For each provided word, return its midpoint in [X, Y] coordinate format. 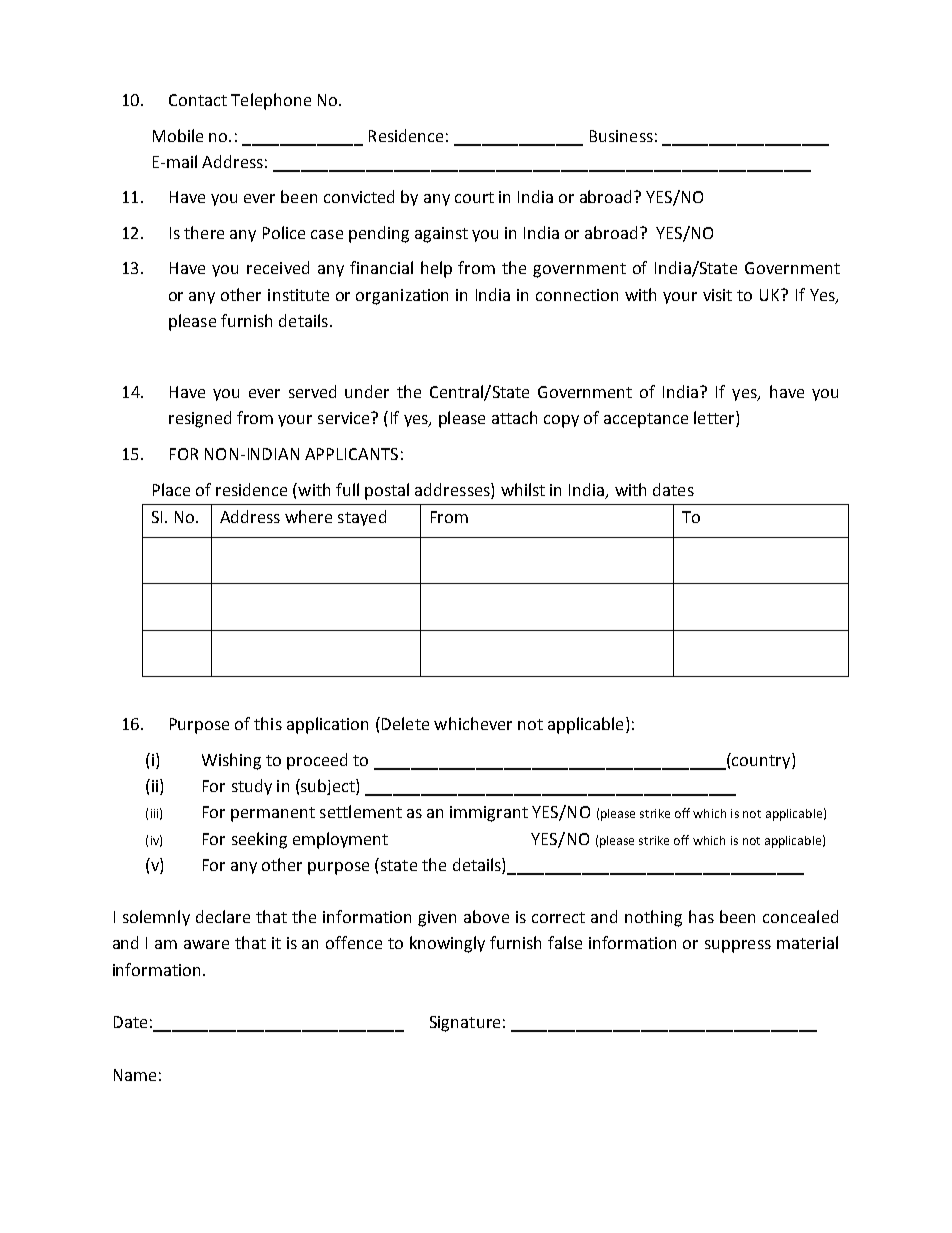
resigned [200, 419]
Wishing [231, 761]
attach [514, 417]
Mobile [178, 135]
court [474, 197]
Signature [465, 1024]
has [701, 916]
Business [621, 136]
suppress [738, 946]
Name [135, 1075]
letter [715, 419]
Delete [404, 723]
